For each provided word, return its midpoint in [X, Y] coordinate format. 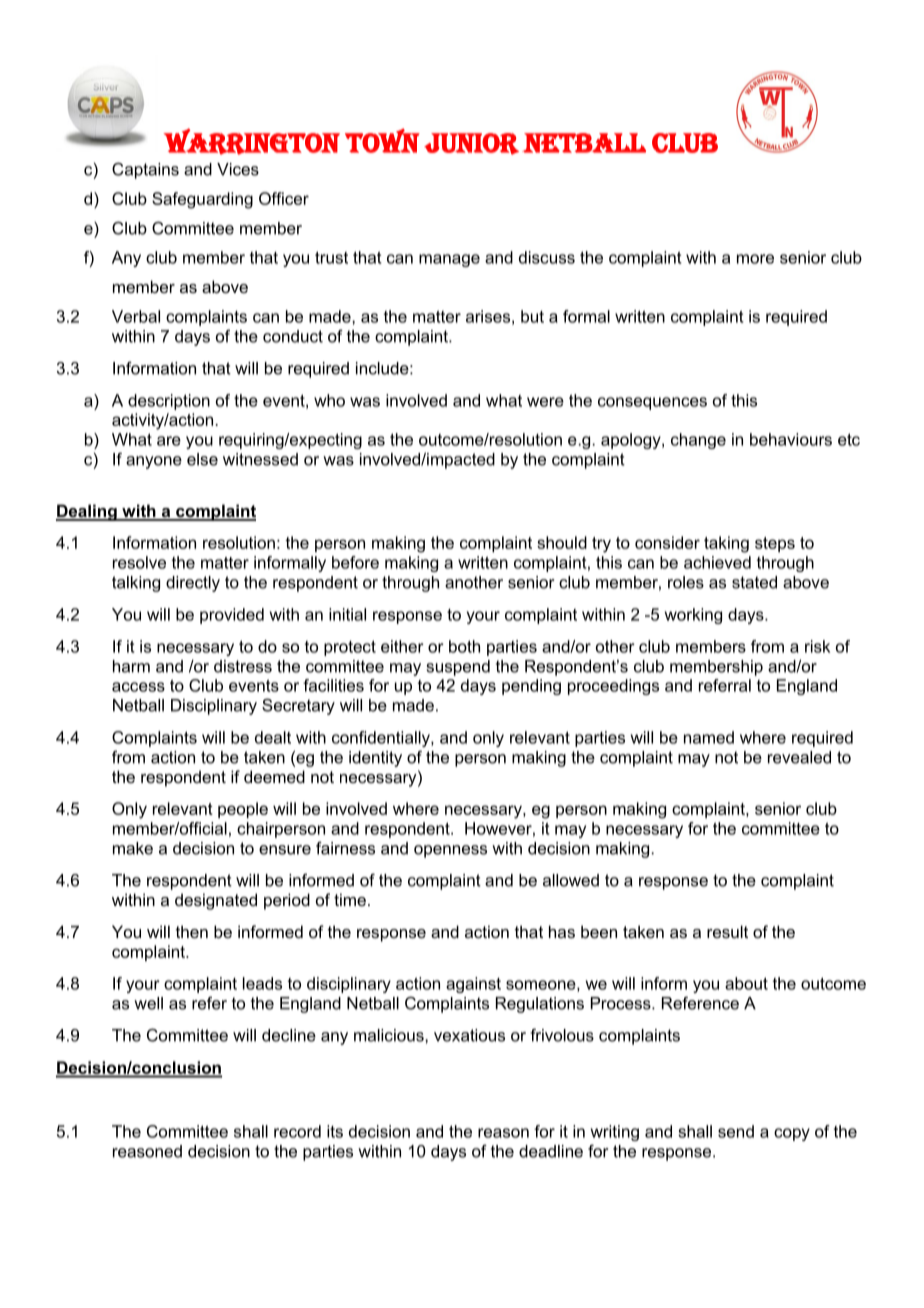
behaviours [791, 439]
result [727, 931]
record [297, 1131]
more [755, 259]
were [545, 402]
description [169, 402]
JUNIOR [471, 144]
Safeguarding [202, 200]
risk [817, 646]
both [464, 646]
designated [216, 901]
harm [131, 666]
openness [450, 851]
